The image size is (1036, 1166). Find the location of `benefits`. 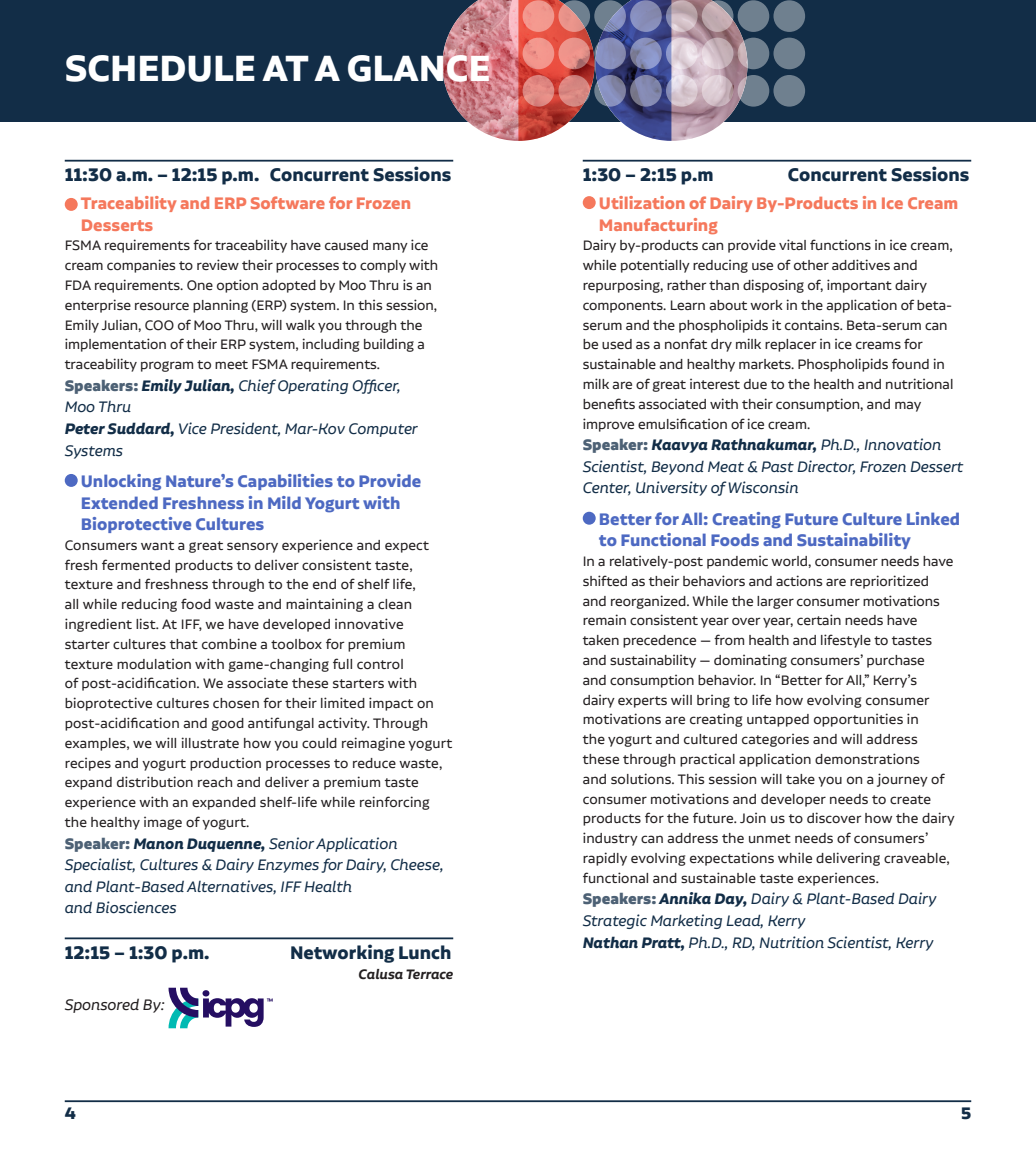

benefits is located at coordinates (609, 403).
